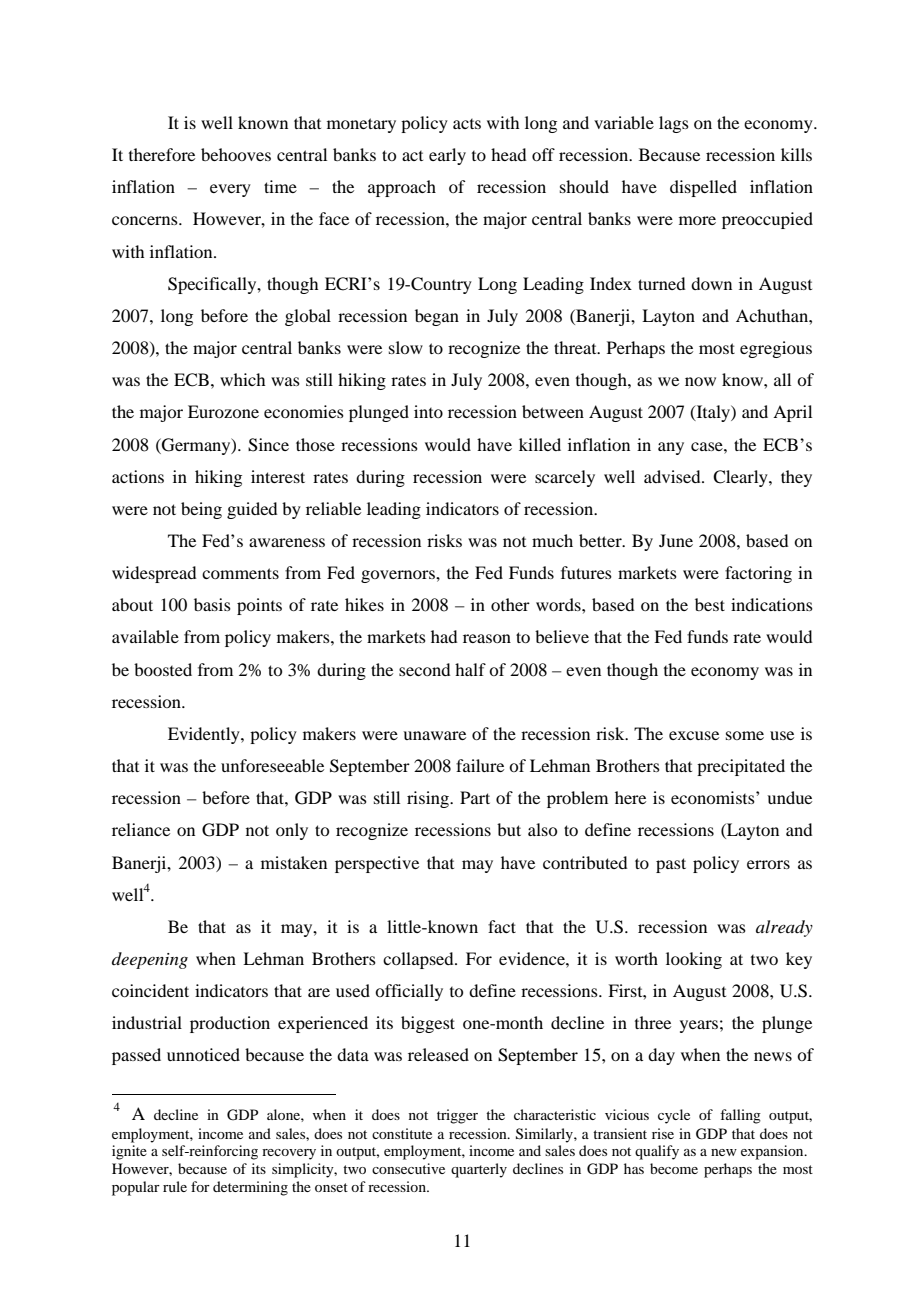 The width and height of the screenshot is (924, 1308). What do you see at coordinates (540, 444) in the screenshot?
I see `killed` at bounding box center [540, 444].
